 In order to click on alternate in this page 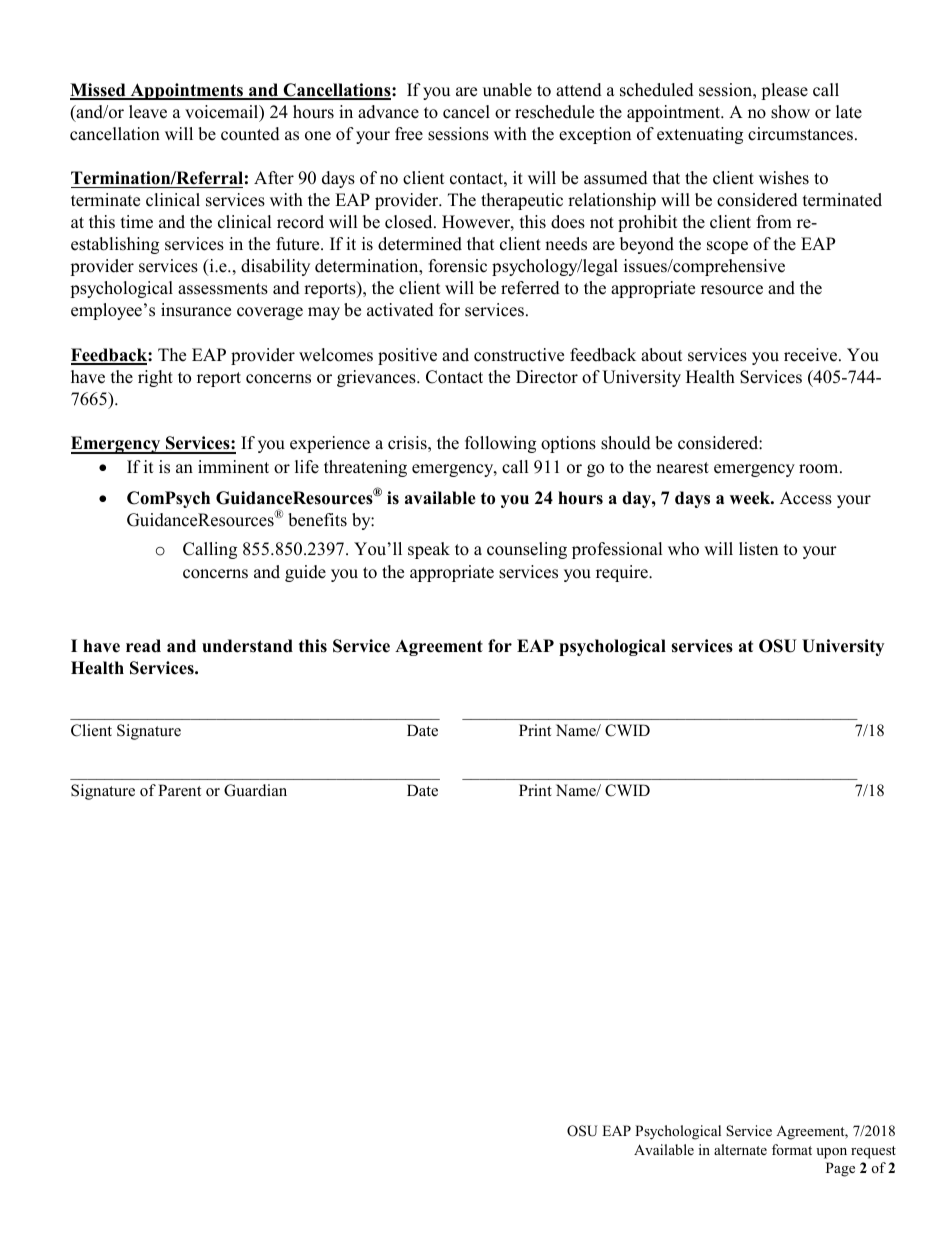, I will do `click(740, 1149)`.
